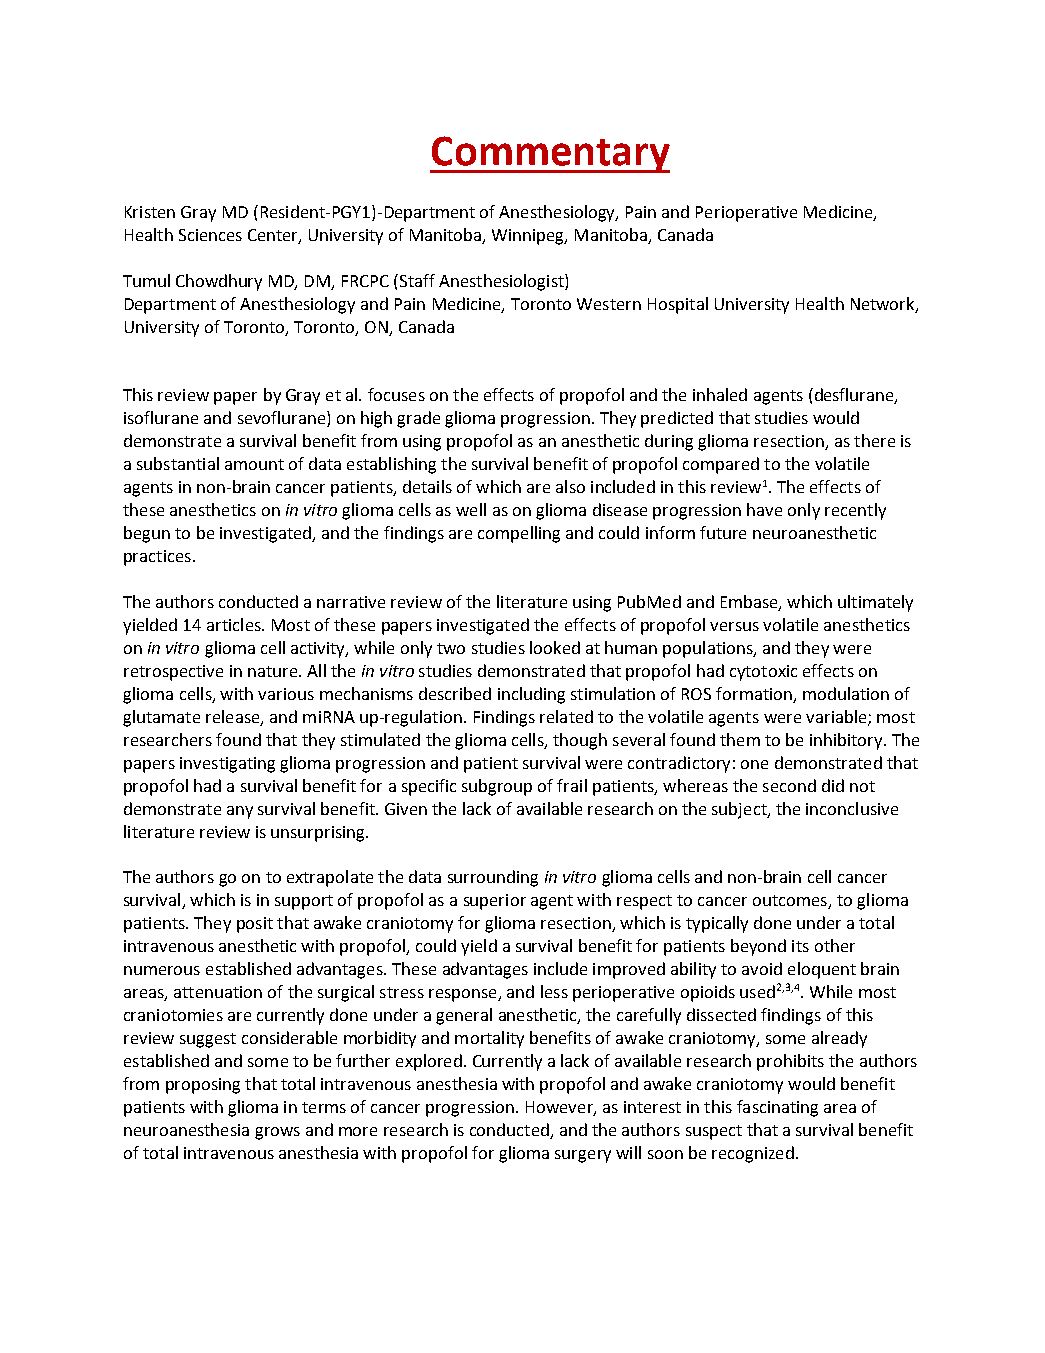 Image resolution: width=1045 pixels, height=1353 pixels. What do you see at coordinates (884, 304) in the screenshot?
I see `Network` at bounding box center [884, 304].
